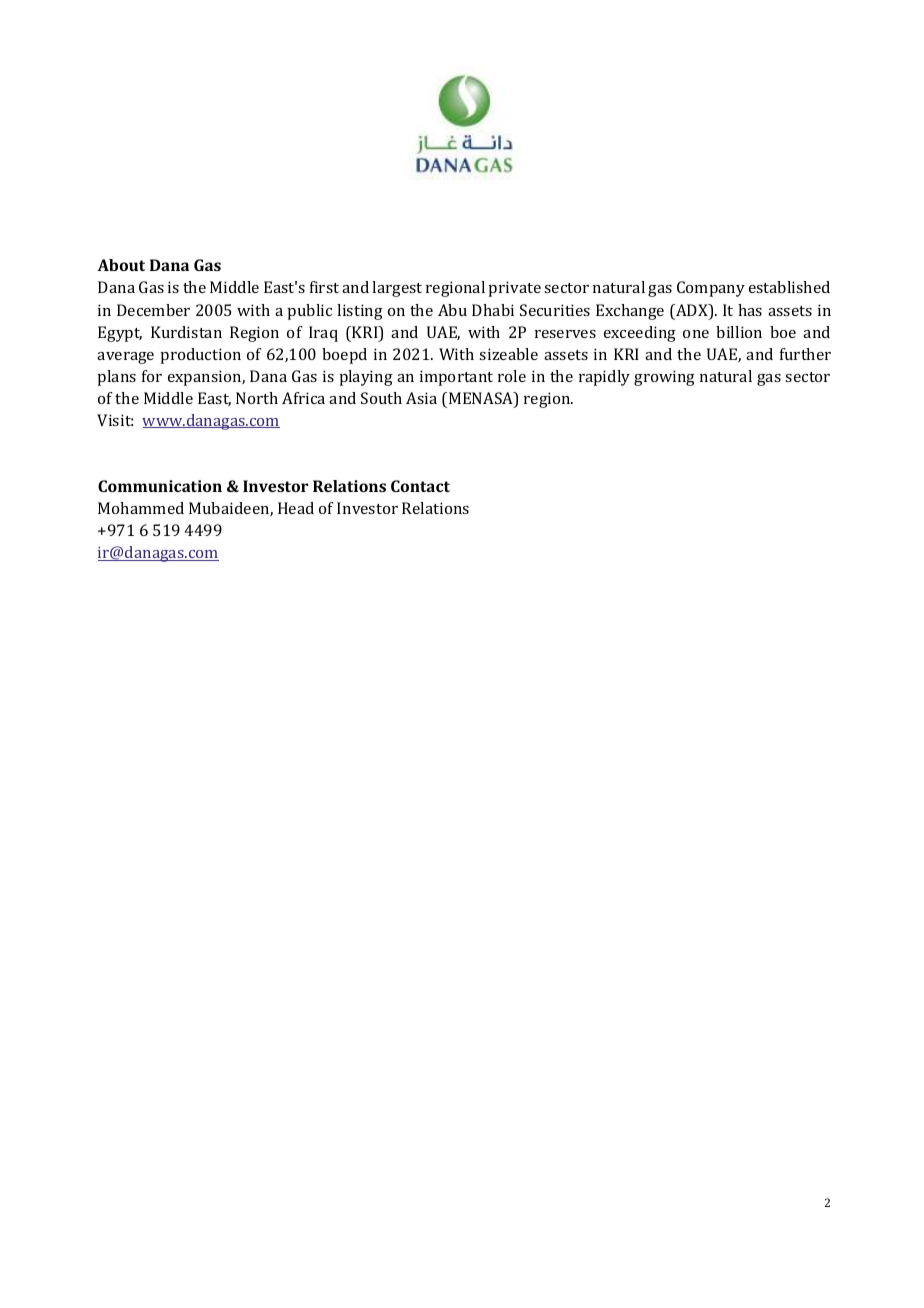 The height and width of the screenshot is (1308, 924). Describe the element at coordinates (141, 508) in the screenshot. I see `Mohammed` at that location.
